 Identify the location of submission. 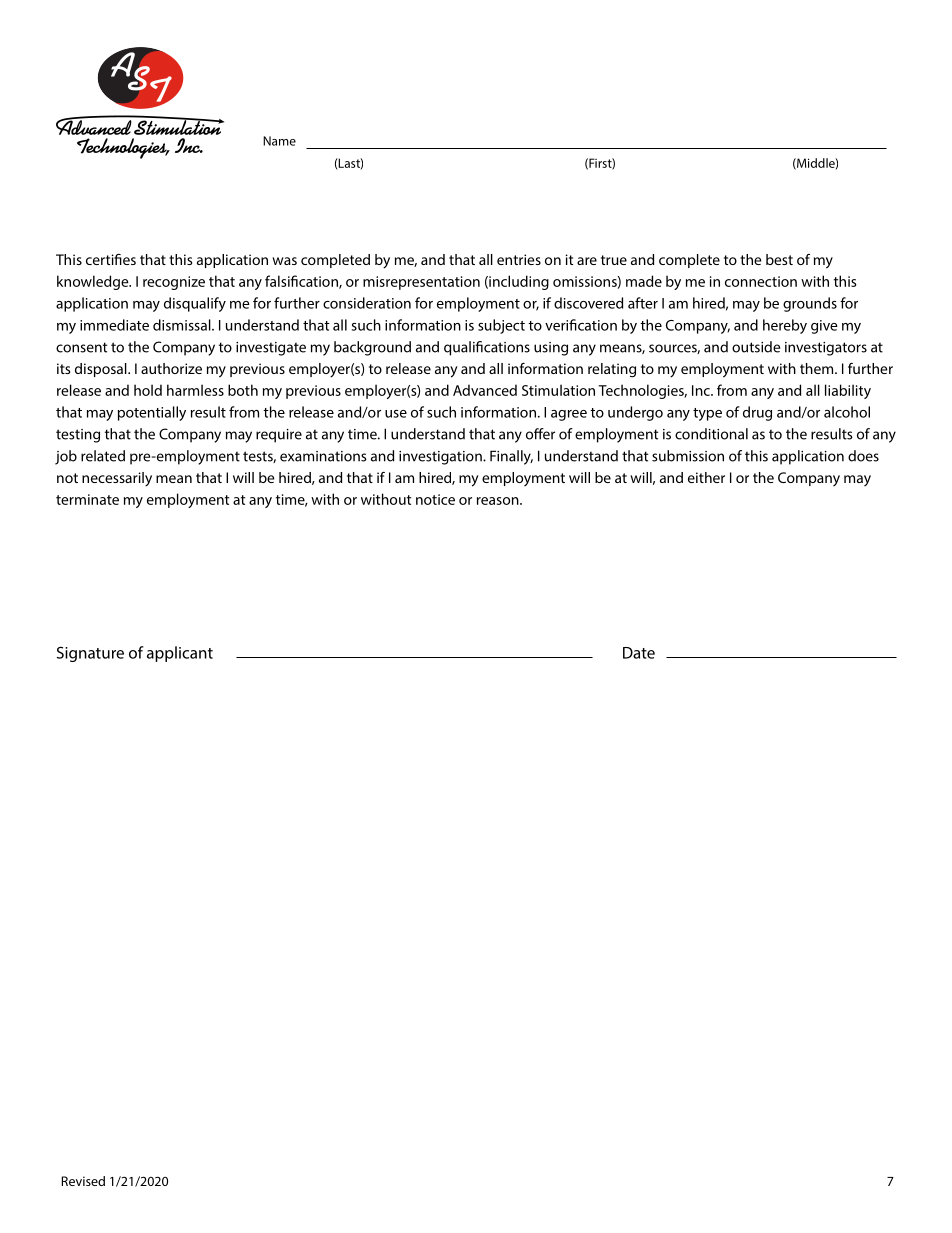
(688, 456).
